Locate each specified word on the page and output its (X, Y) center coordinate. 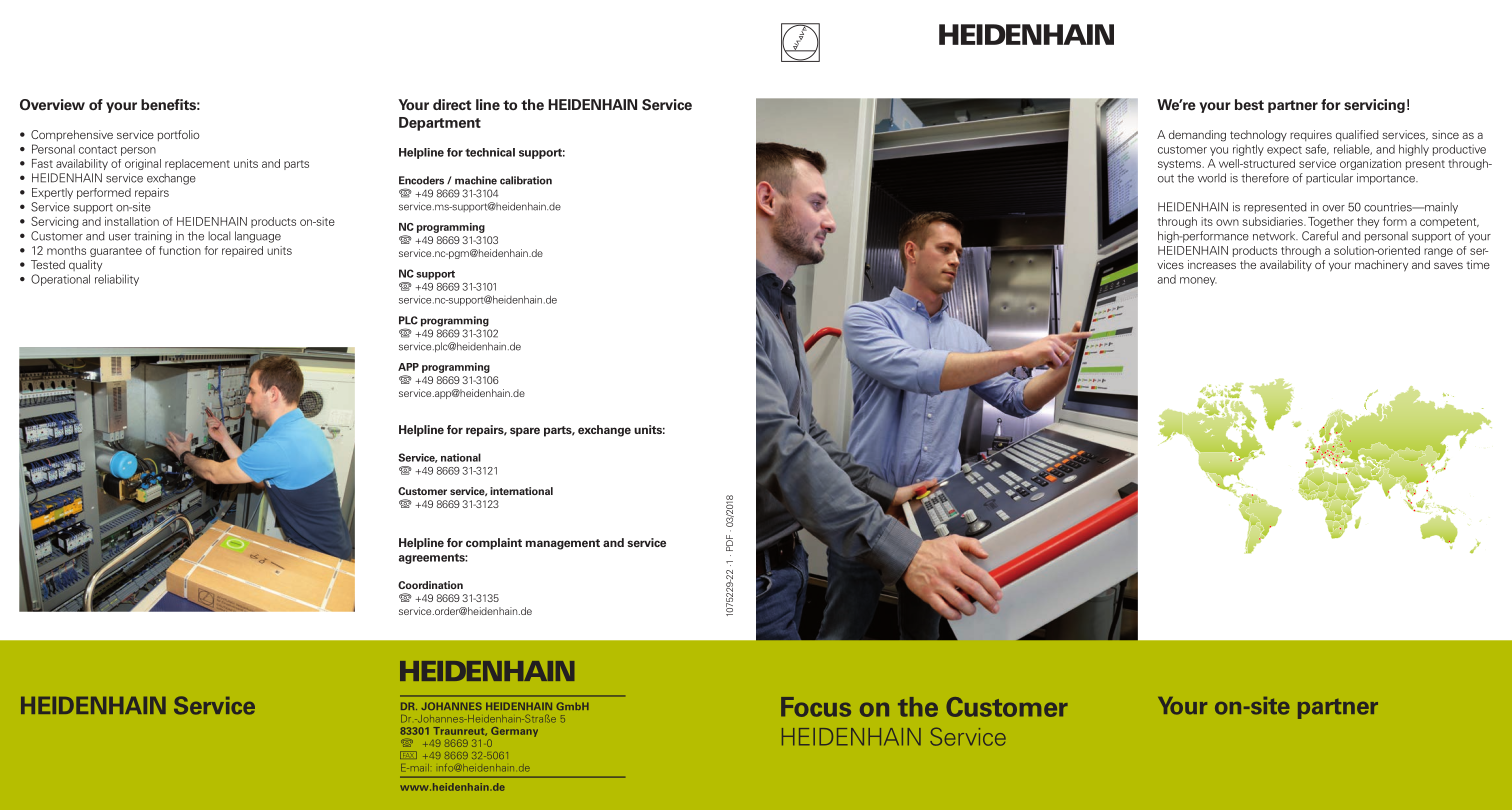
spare (525, 432)
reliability (117, 280)
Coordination (430, 585)
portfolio (178, 135)
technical (490, 152)
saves (1448, 265)
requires (1311, 135)
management (563, 544)
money (1198, 281)
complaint (494, 544)
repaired (242, 251)
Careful (1320, 236)
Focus (816, 707)
